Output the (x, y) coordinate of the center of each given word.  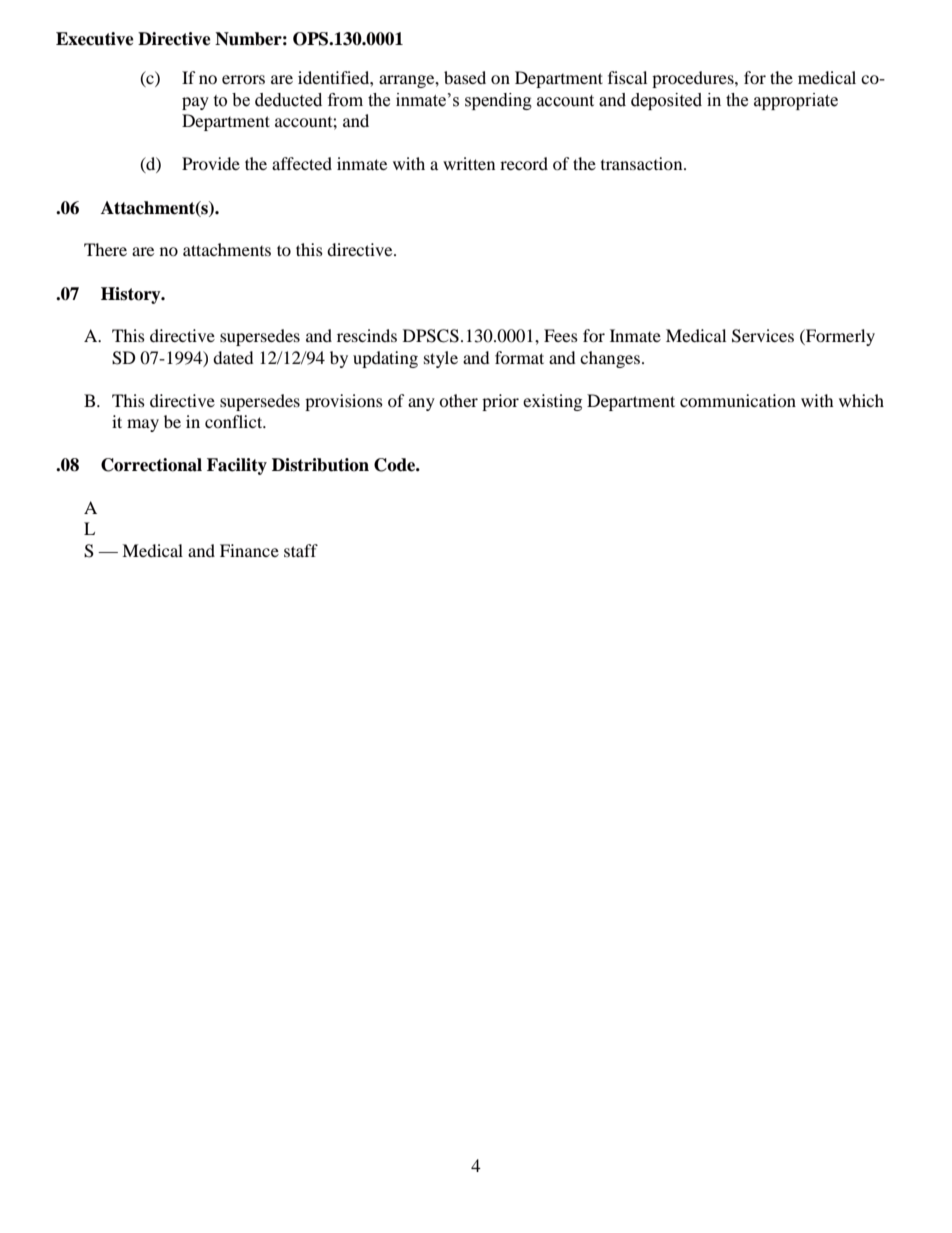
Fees (561, 335)
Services (763, 336)
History (132, 295)
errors (243, 79)
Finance (249, 550)
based (465, 77)
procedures (694, 79)
